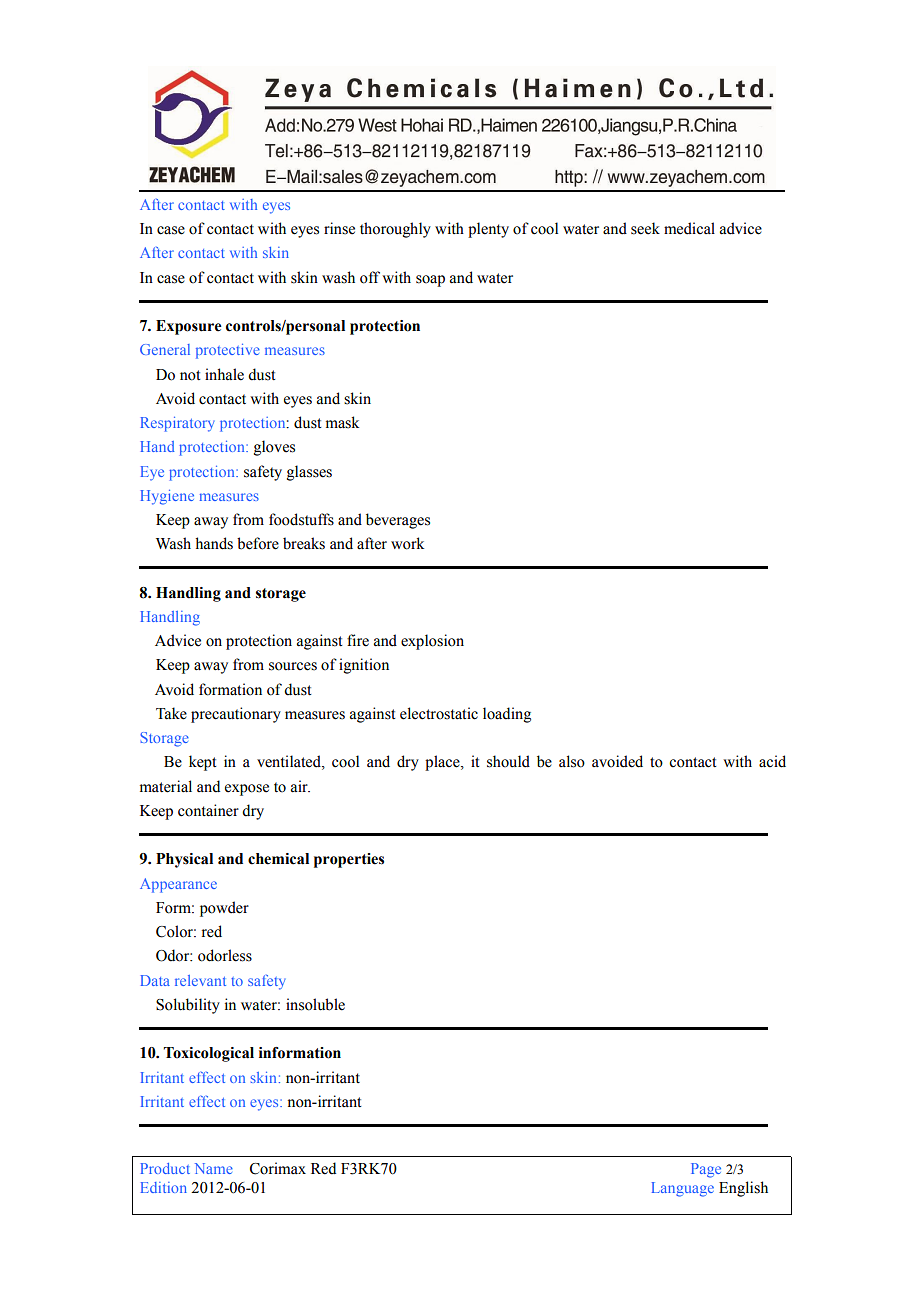  What do you see at coordinates (772, 761) in the image?
I see `acid` at bounding box center [772, 761].
